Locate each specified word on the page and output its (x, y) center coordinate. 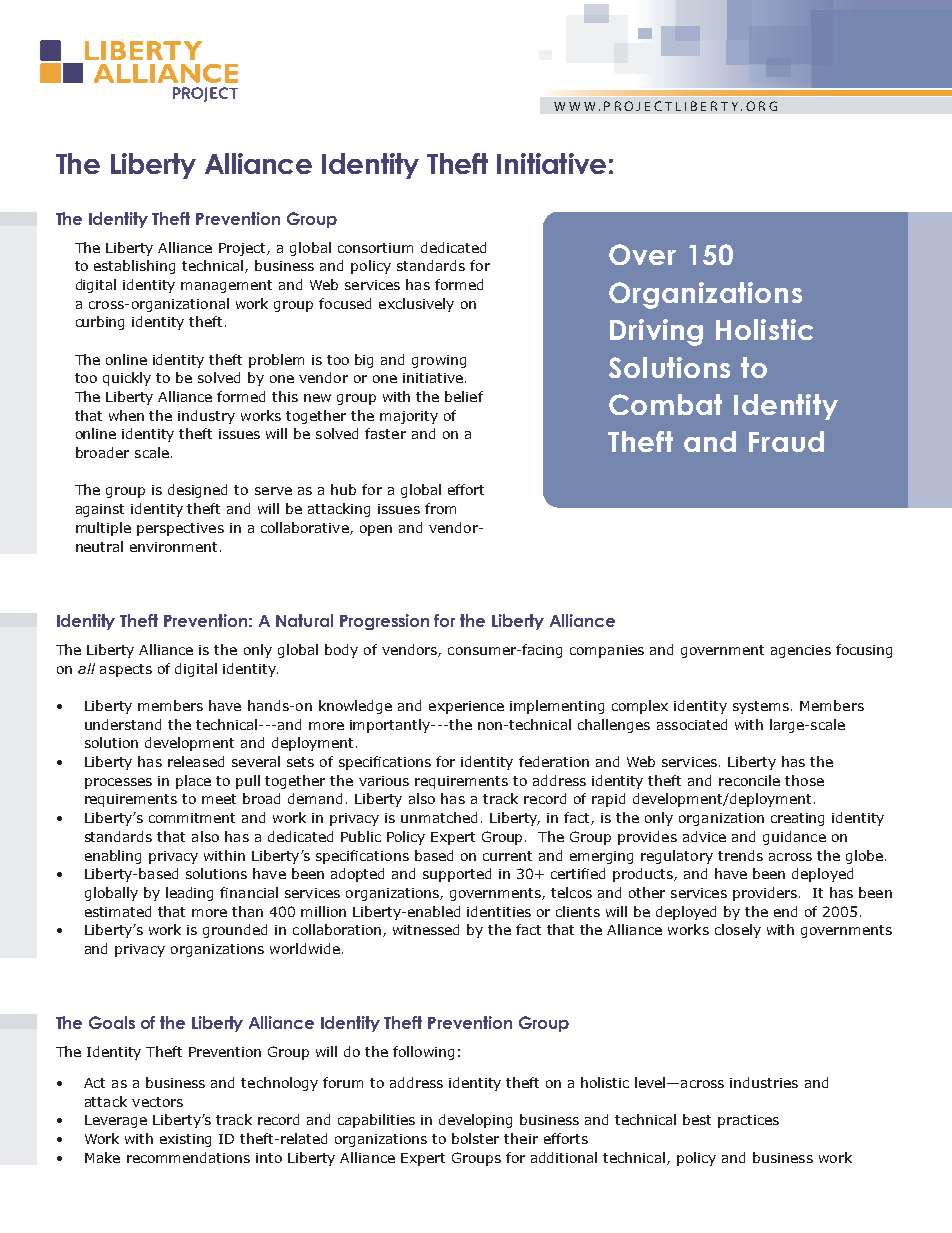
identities (499, 911)
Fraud (786, 441)
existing (185, 1140)
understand (123, 724)
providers (765, 894)
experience (466, 707)
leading (189, 894)
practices (748, 1121)
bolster (475, 1138)
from (440, 508)
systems (762, 707)
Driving (656, 332)
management (226, 286)
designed (197, 491)
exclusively (416, 305)
